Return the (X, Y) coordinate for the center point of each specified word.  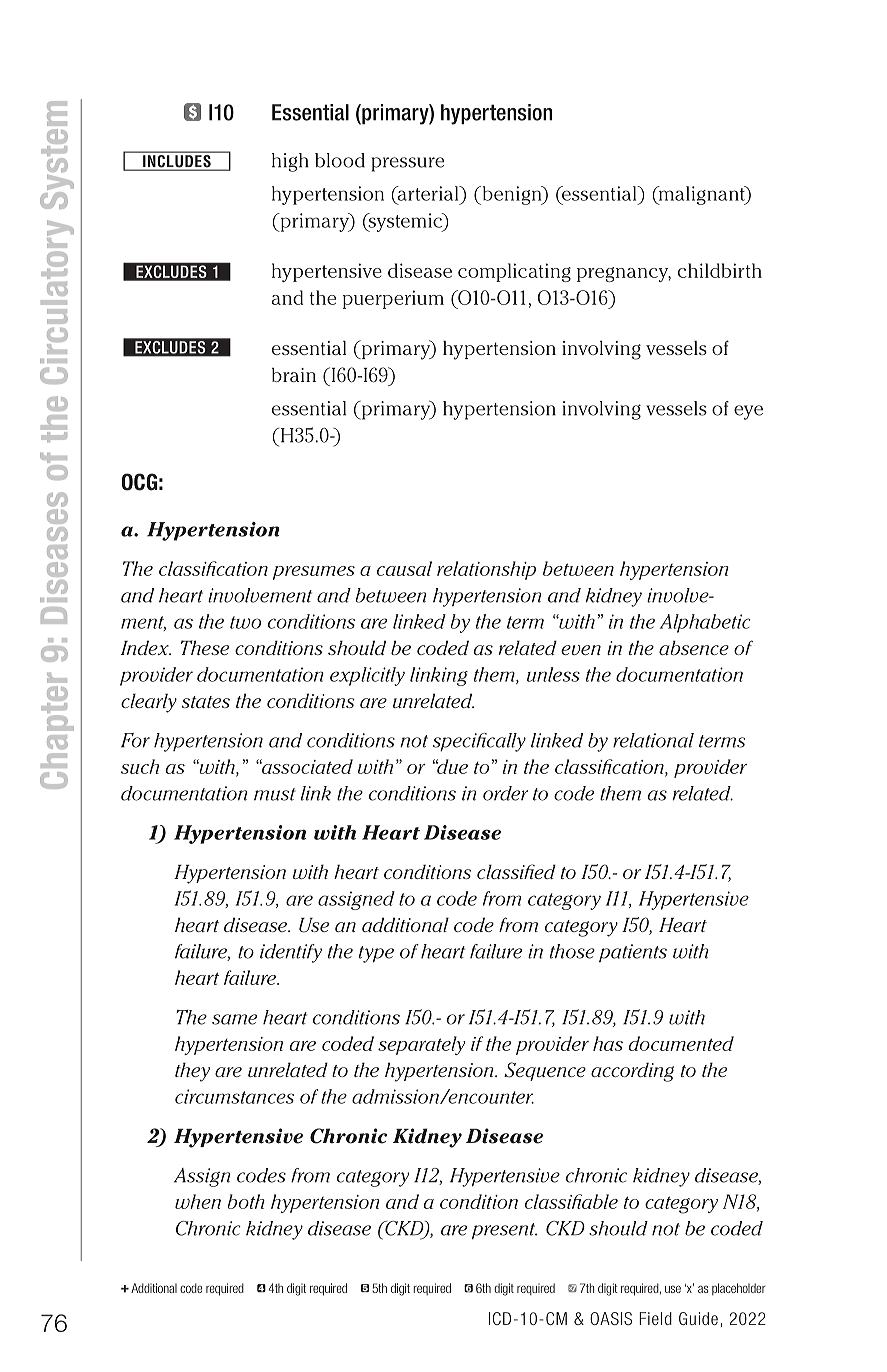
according (632, 1072)
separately (421, 1045)
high (290, 162)
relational (653, 740)
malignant (701, 195)
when (198, 1201)
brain (294, 375)
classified (516, 871)
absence (694, 647)
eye (748, 412)
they (192, 1072)
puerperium (393, 299)
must (275, 794)
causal (404, 568)
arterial (428, 194)
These (205, 647)
